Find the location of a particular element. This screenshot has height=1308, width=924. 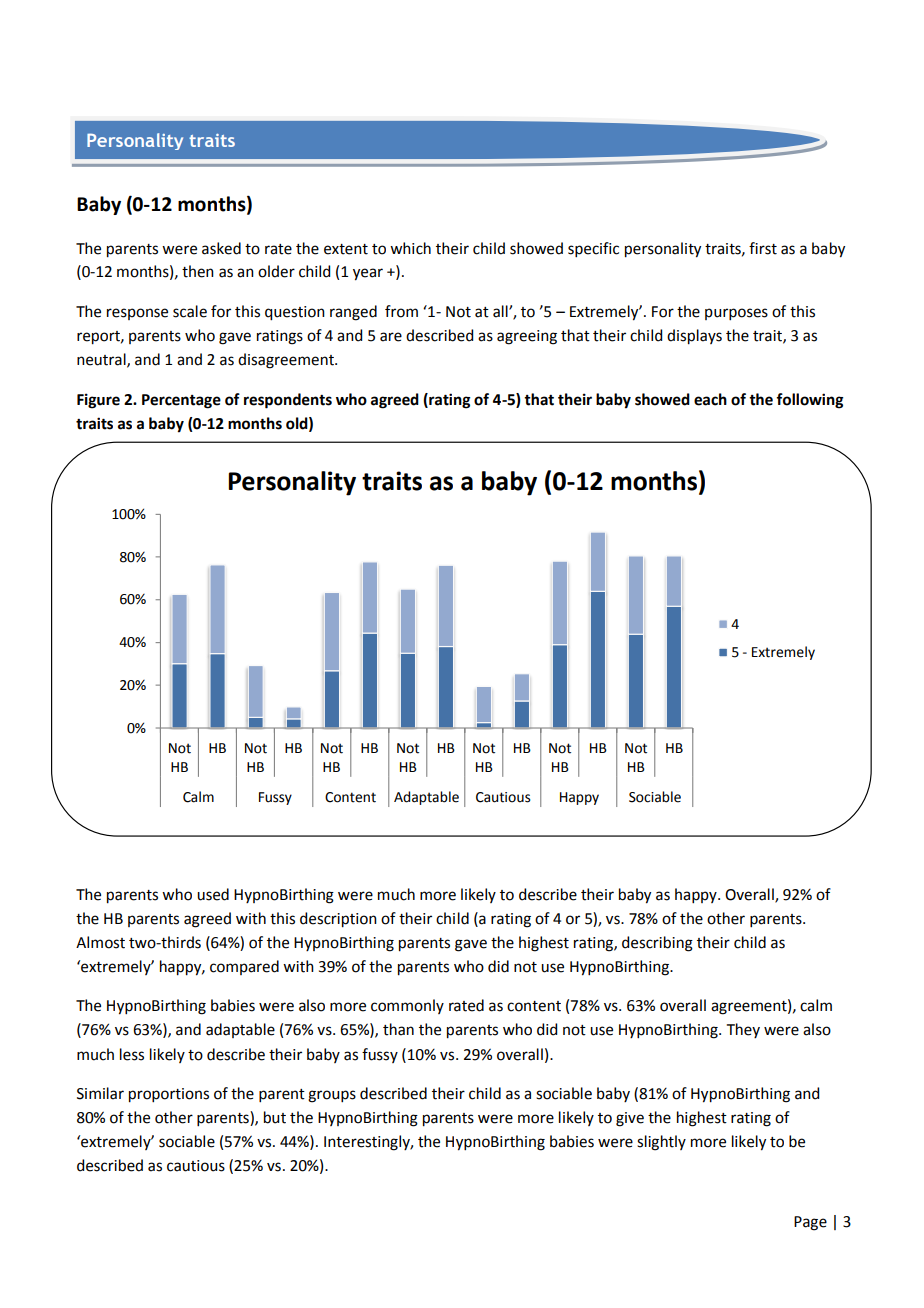

Page is located at coordinates (810, 1223).
